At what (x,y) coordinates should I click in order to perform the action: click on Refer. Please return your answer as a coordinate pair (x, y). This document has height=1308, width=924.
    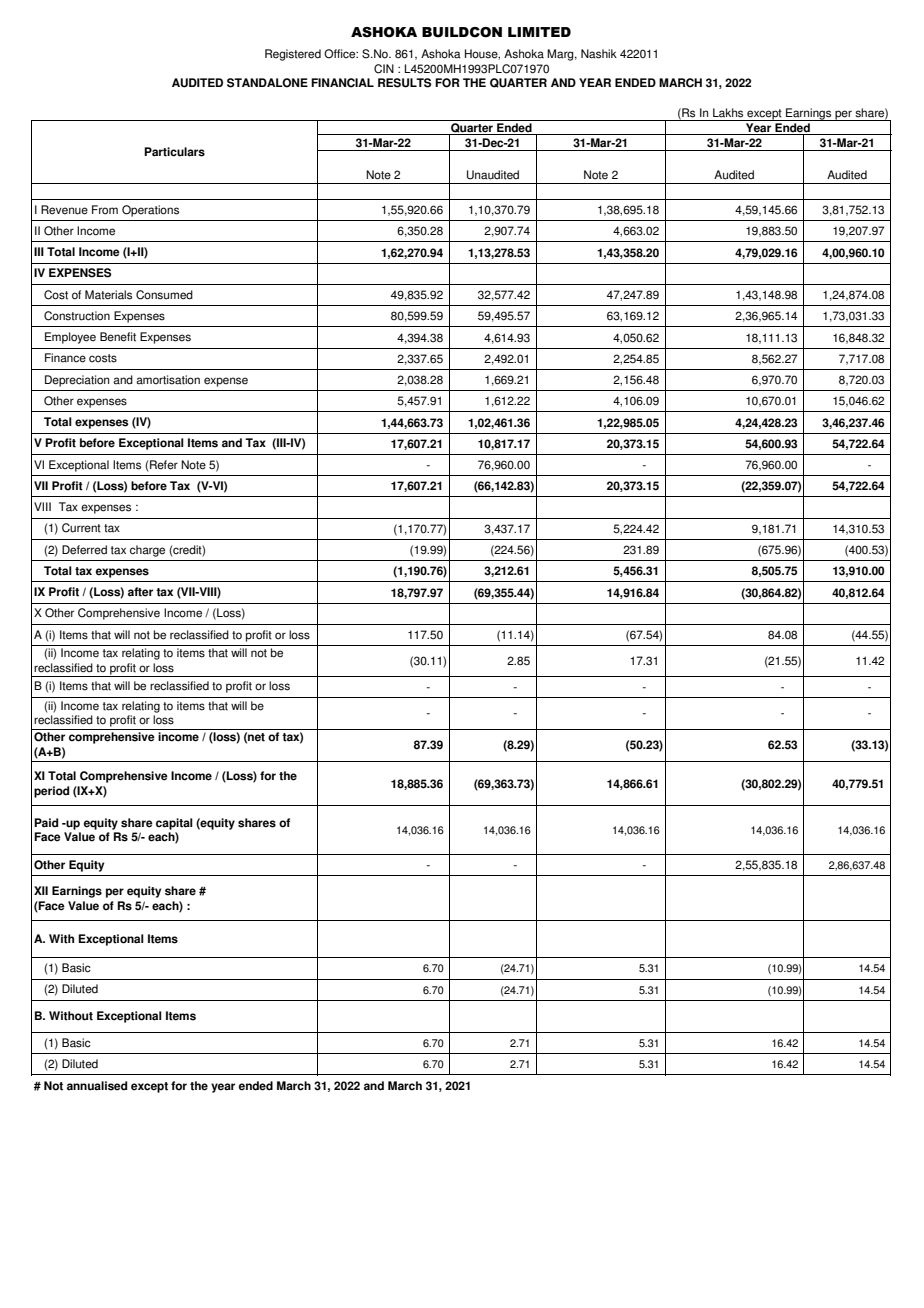
    Looking at the image, I should click on (164, 465).
